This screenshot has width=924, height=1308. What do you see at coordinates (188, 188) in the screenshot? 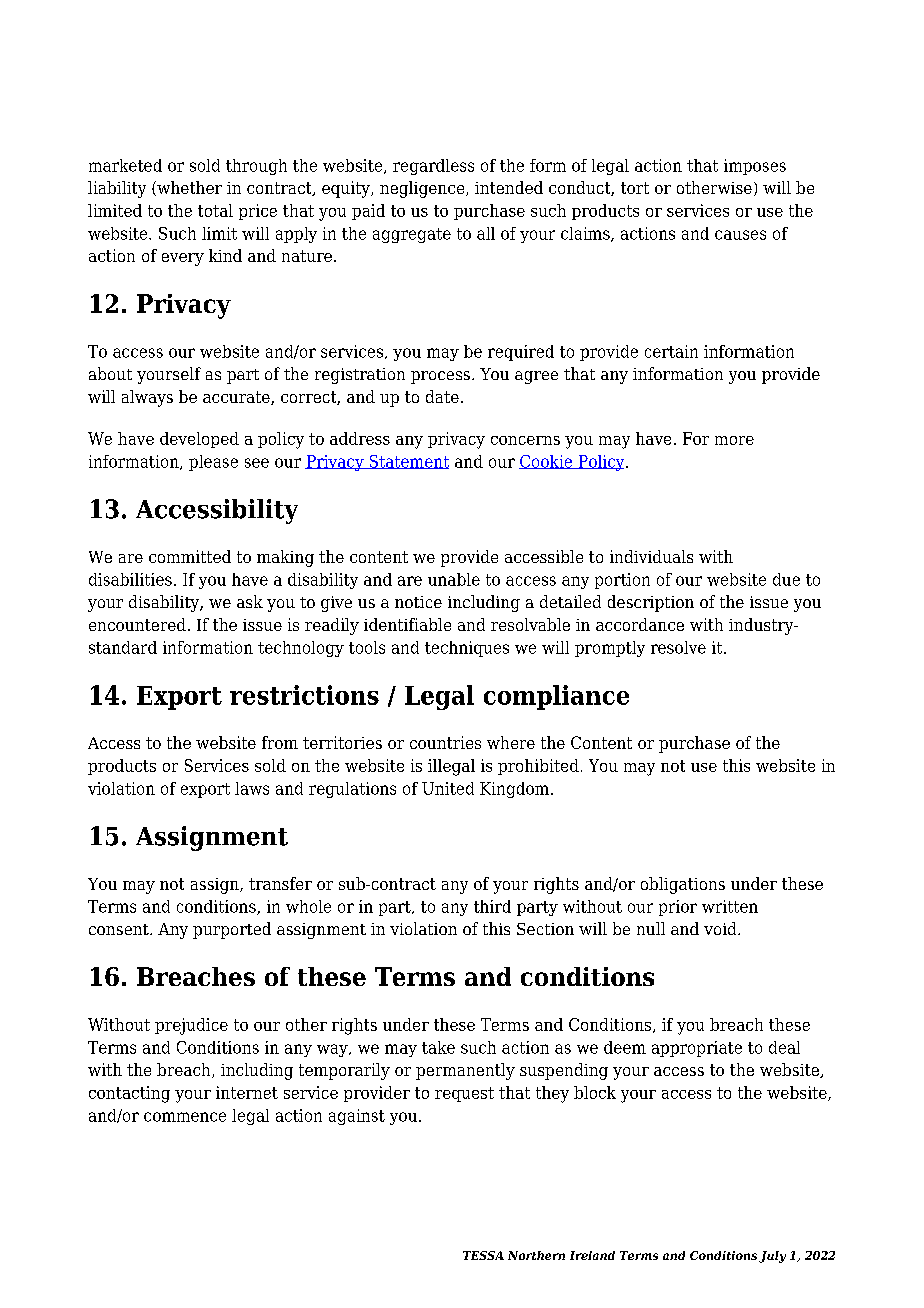
I see `whether` at bounding box center [188, 188].
